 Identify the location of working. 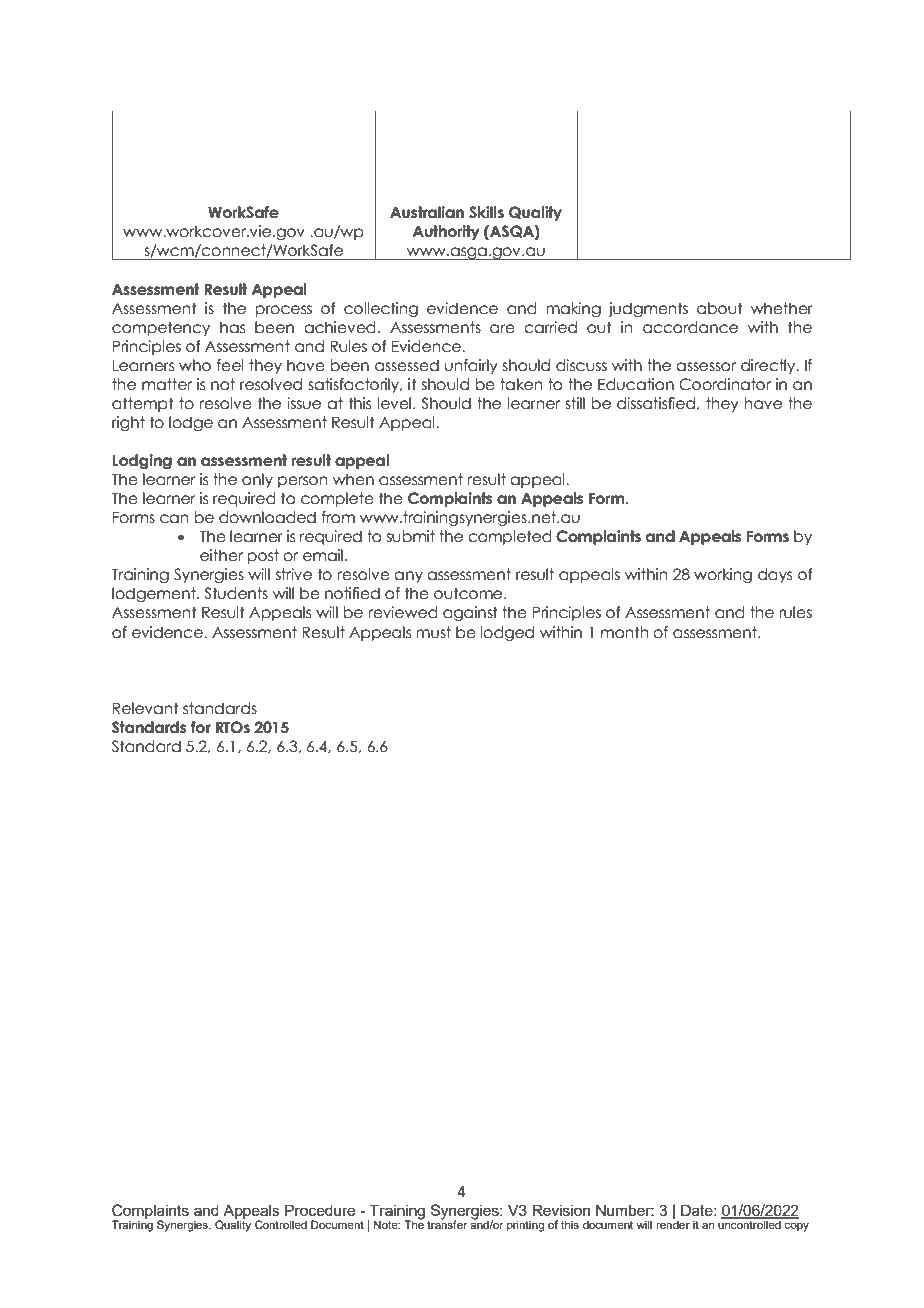
(723, 575).
